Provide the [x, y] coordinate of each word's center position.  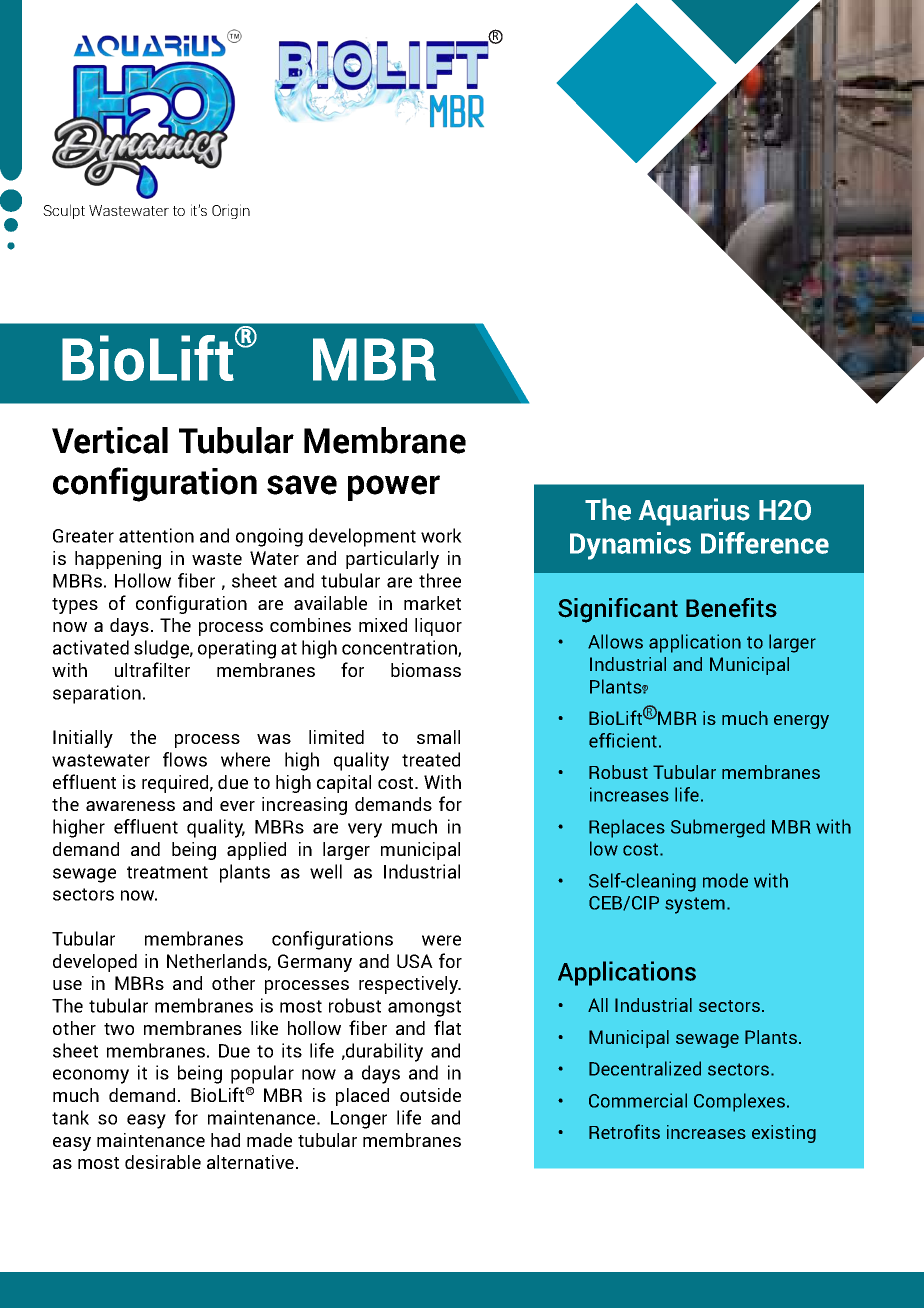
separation [97, 694]
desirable [163, 1162]
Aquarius [694, 512]
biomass [426, 670]
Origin [231, 211]
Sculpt [64, 211]
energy [801, 722]
